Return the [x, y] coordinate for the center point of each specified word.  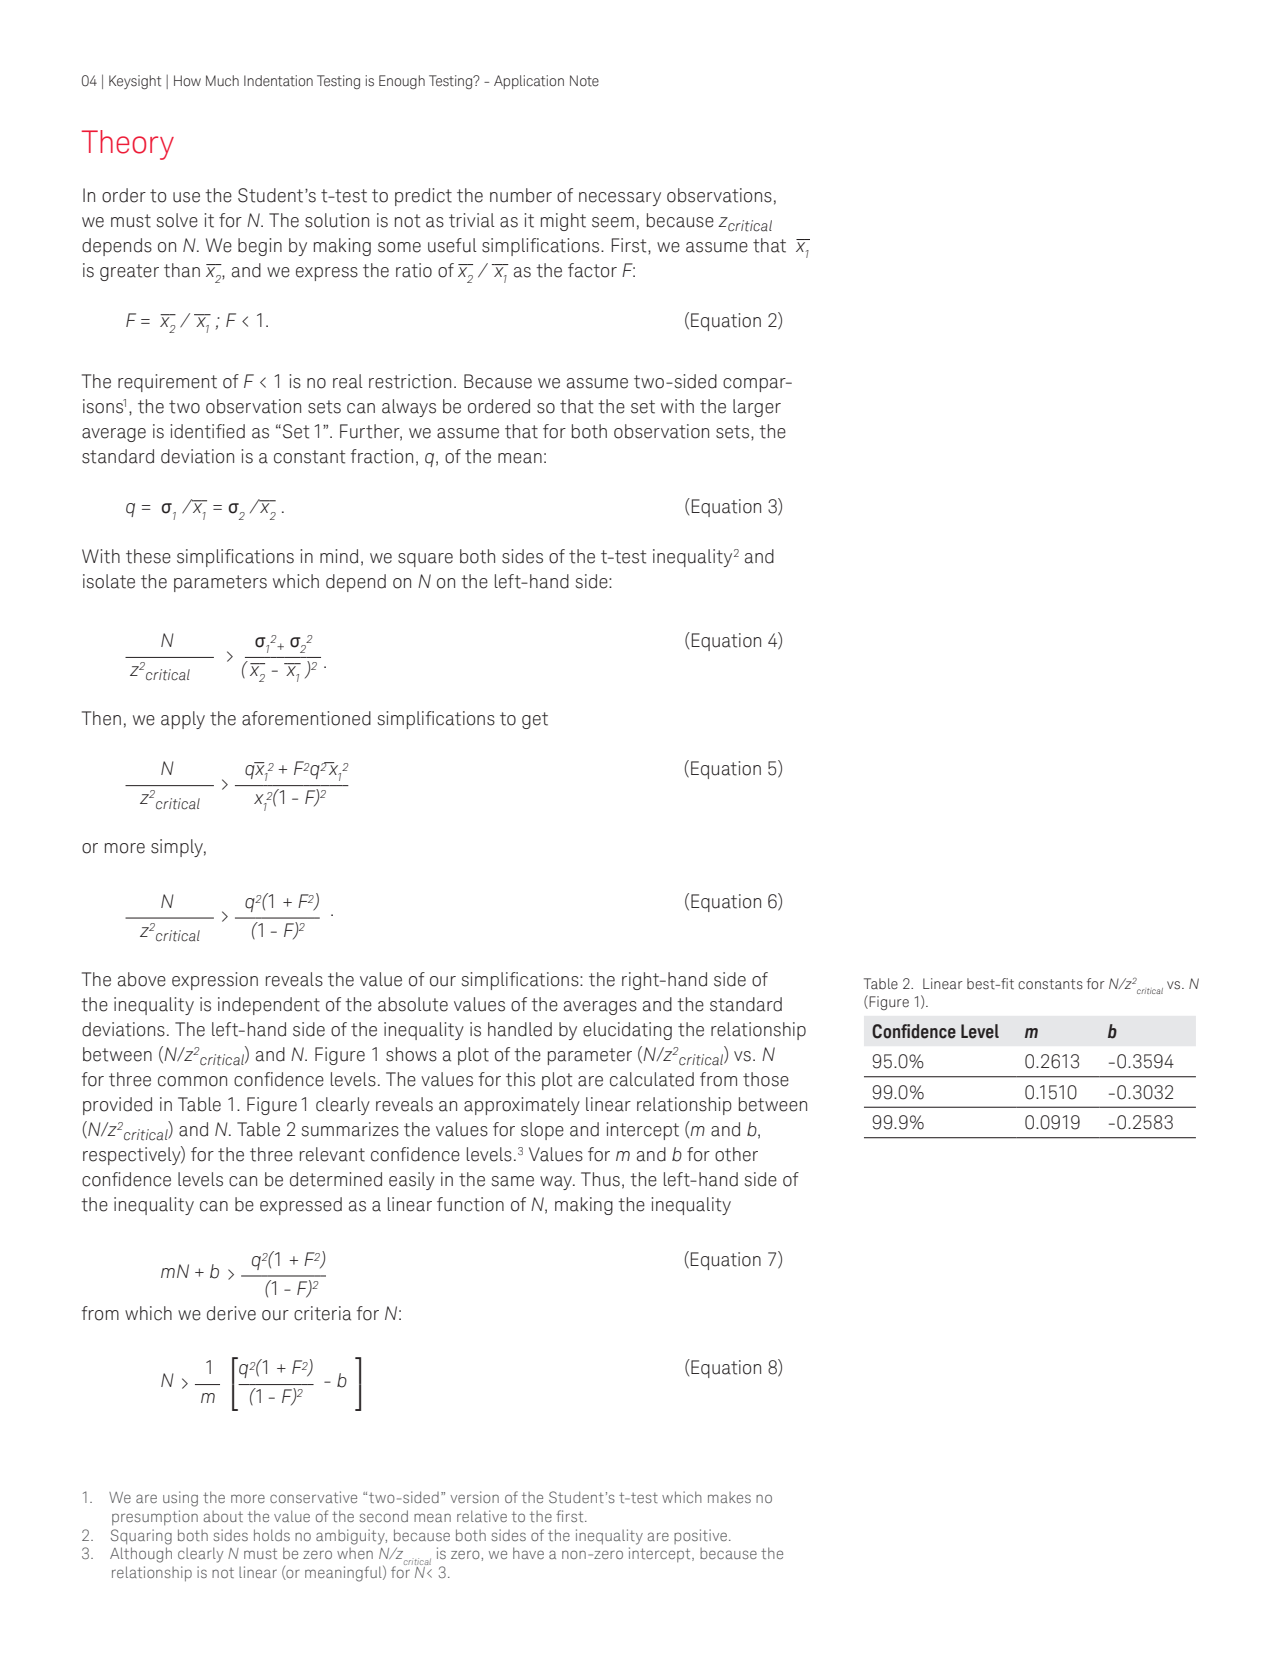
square [425, 560]
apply [183, 720]
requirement [167, 383]
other [736, 1154]
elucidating [627, 1031]
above [142, 979]
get [535, 720]
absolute [413, 1004]
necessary [620, 199]
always [409, 408]
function [470, 1204]
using [180, 1499]
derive [231, 1313]
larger [757, 408]
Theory [128, 145]
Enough [402, 82]
